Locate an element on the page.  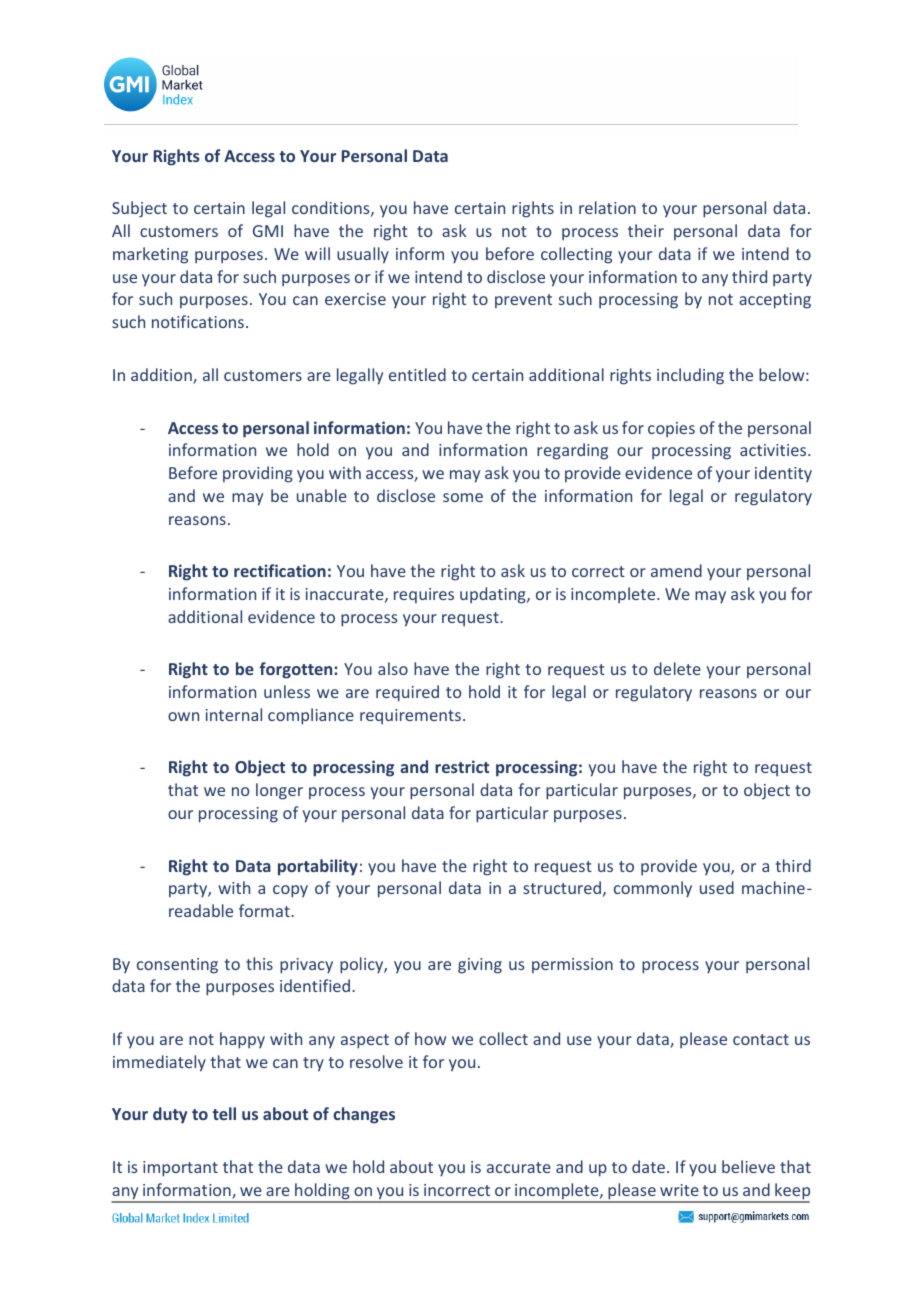
rectification is located at coordinates (280, 570).
